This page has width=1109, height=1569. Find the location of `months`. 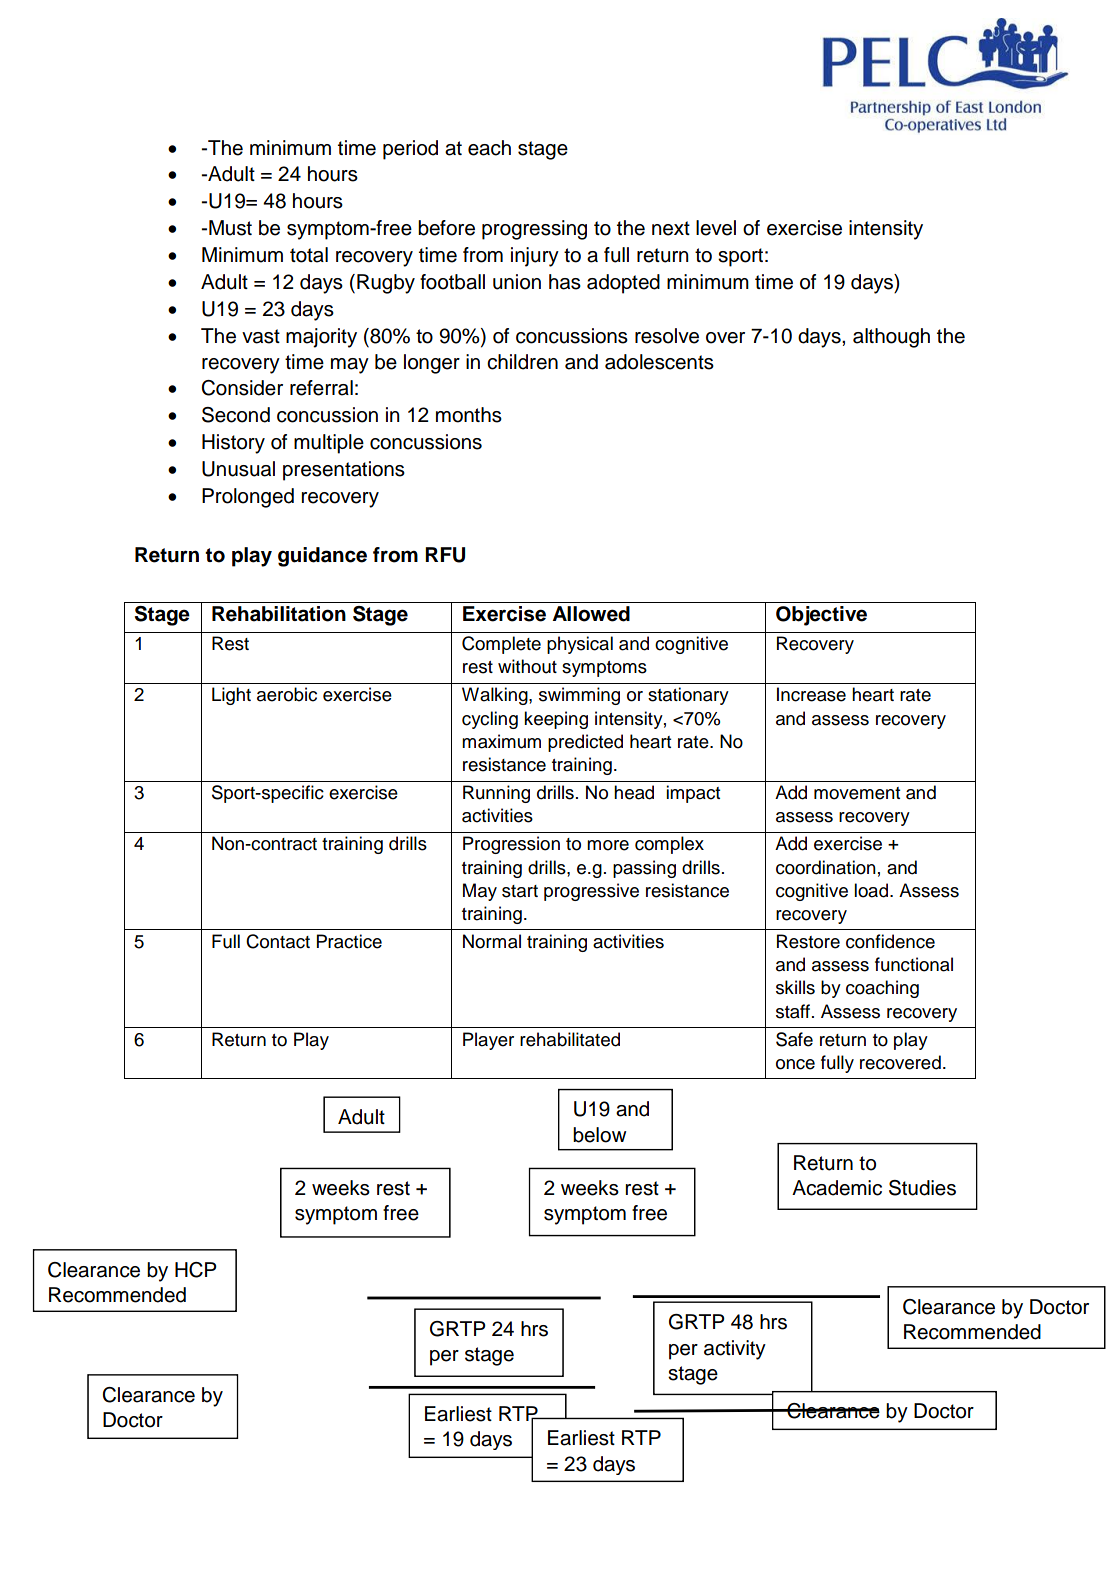

months is located at coordinates (469, 415).
